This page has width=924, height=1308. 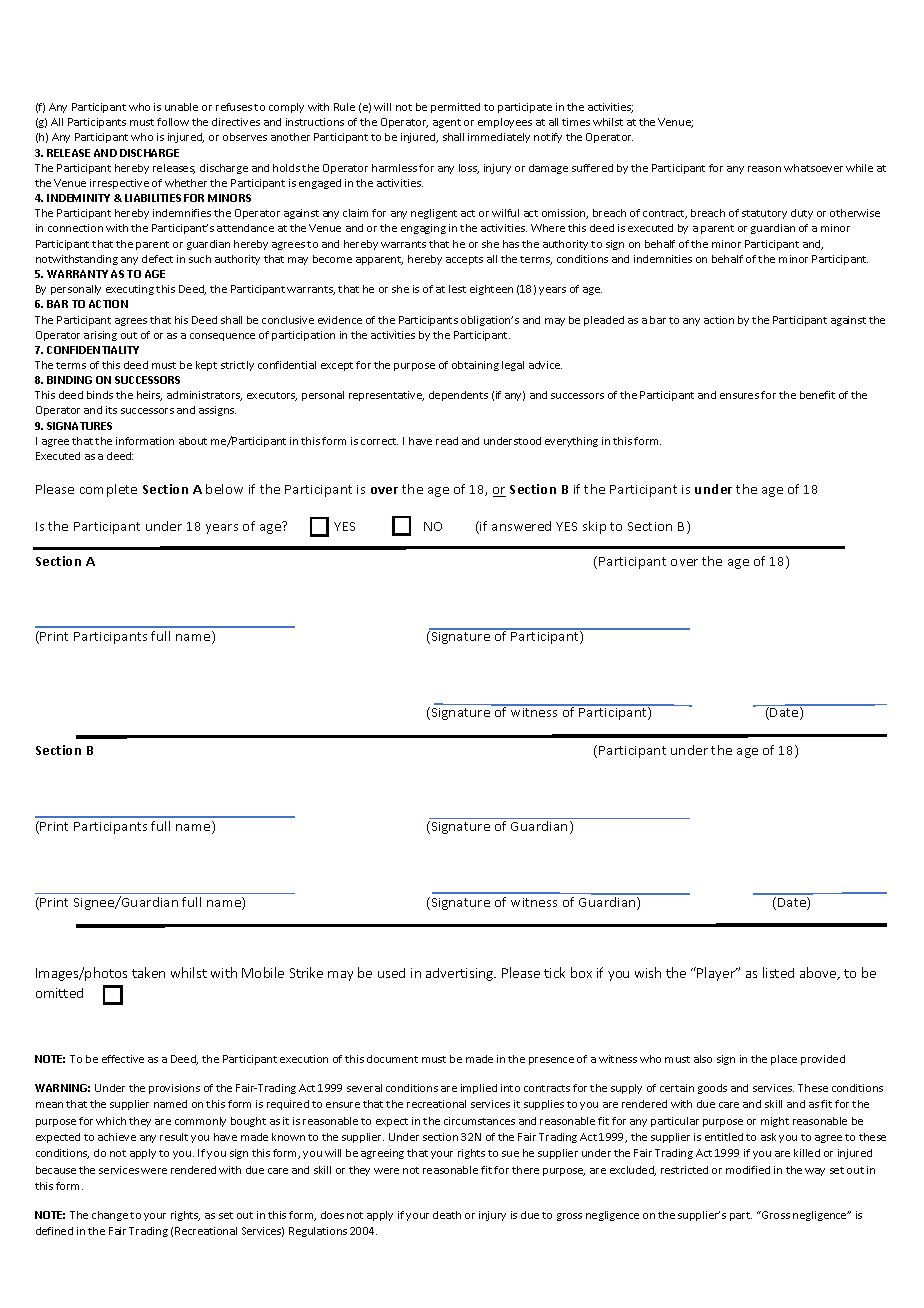 What do you see at coordinates (778, 972) in the page?
I see `listed` at bounding box center [778, 972].
